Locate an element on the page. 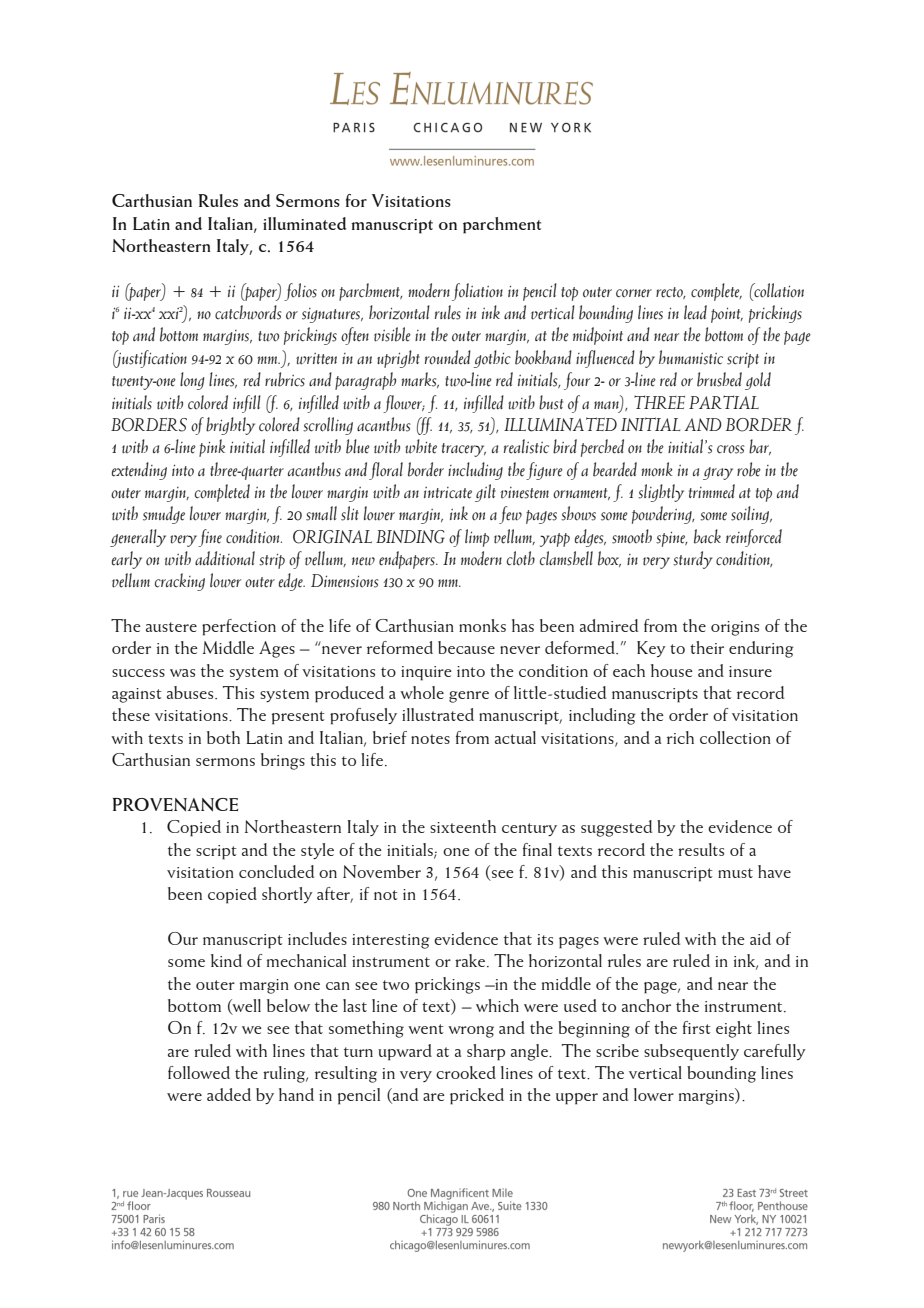 The image size is (924, 1308). concluded is located at coordinates (276, 871).
